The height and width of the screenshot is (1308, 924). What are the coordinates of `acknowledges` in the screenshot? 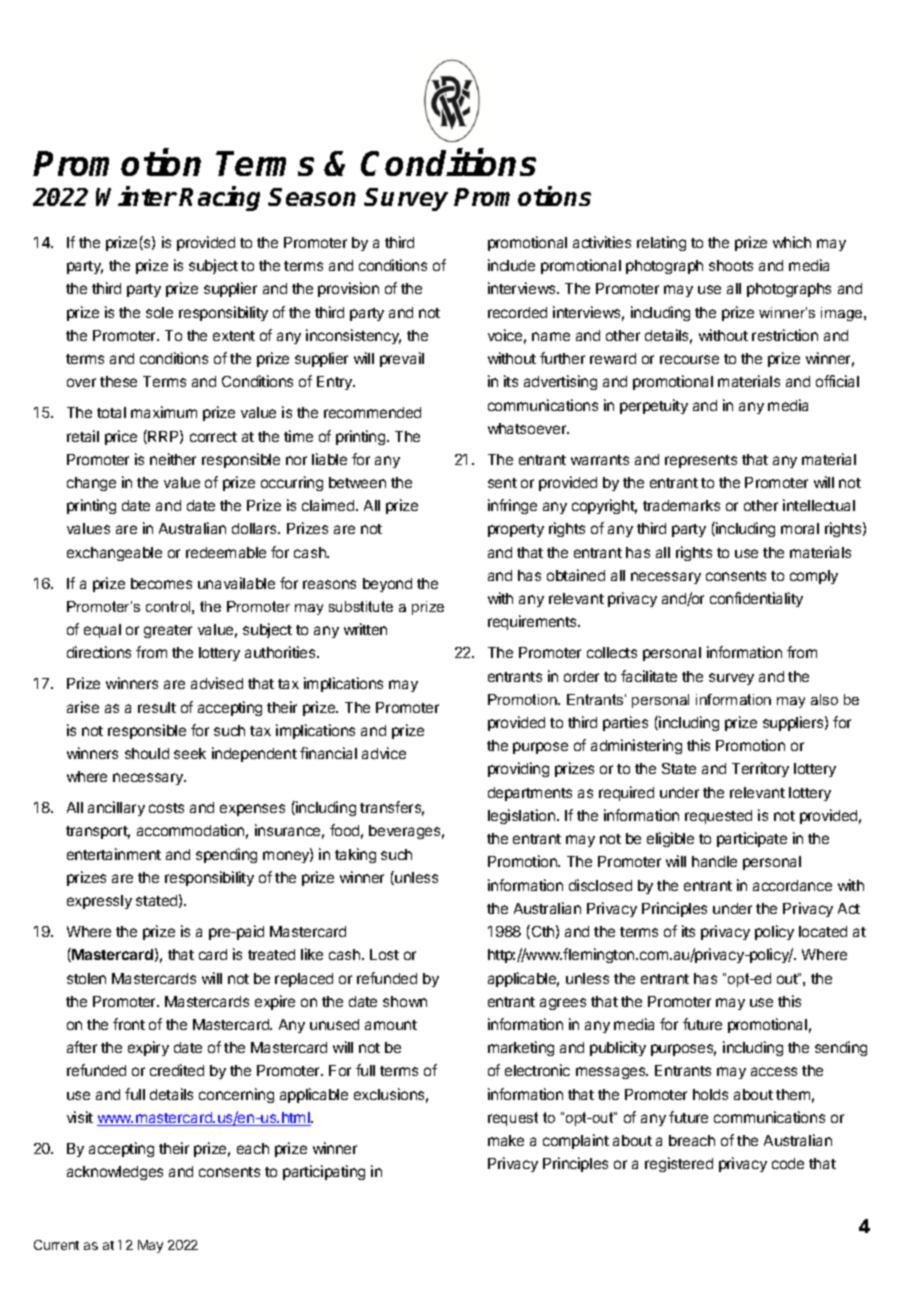 It's located at (115, 1173).
